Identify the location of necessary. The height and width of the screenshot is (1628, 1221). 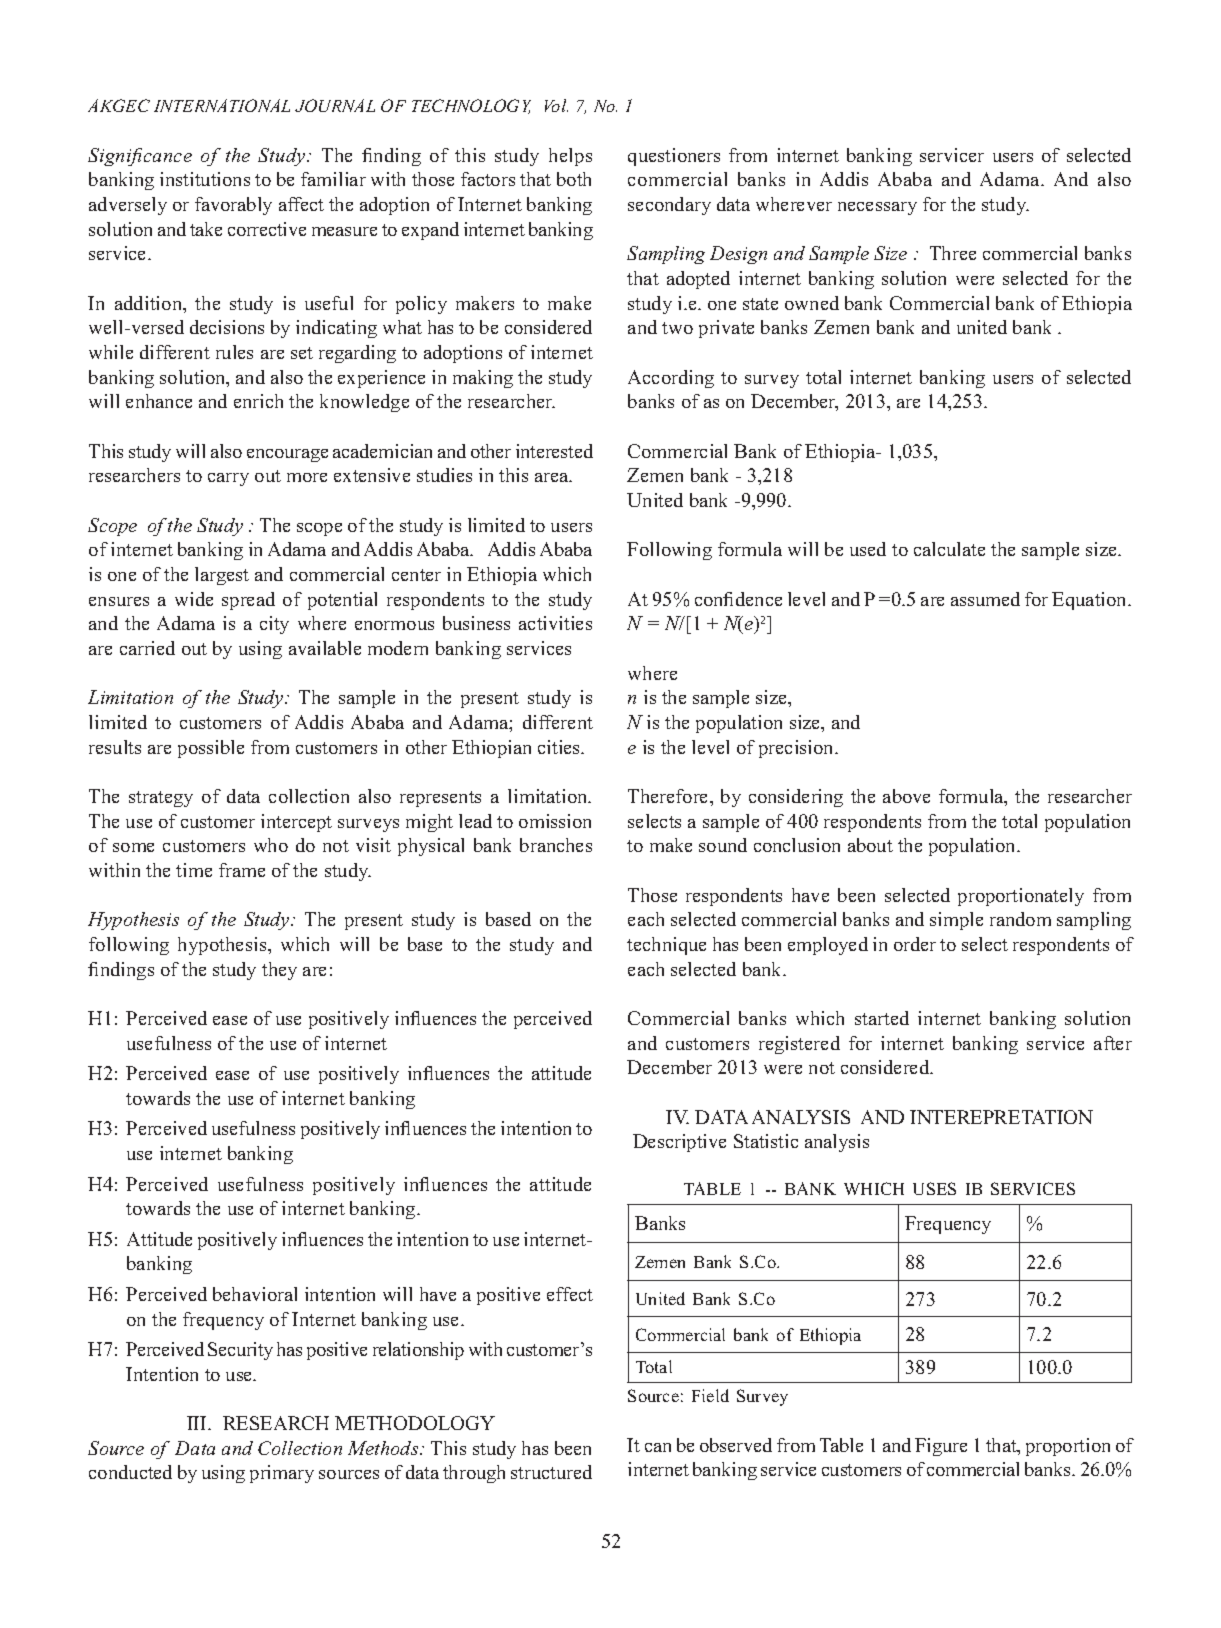
(877, 208).
